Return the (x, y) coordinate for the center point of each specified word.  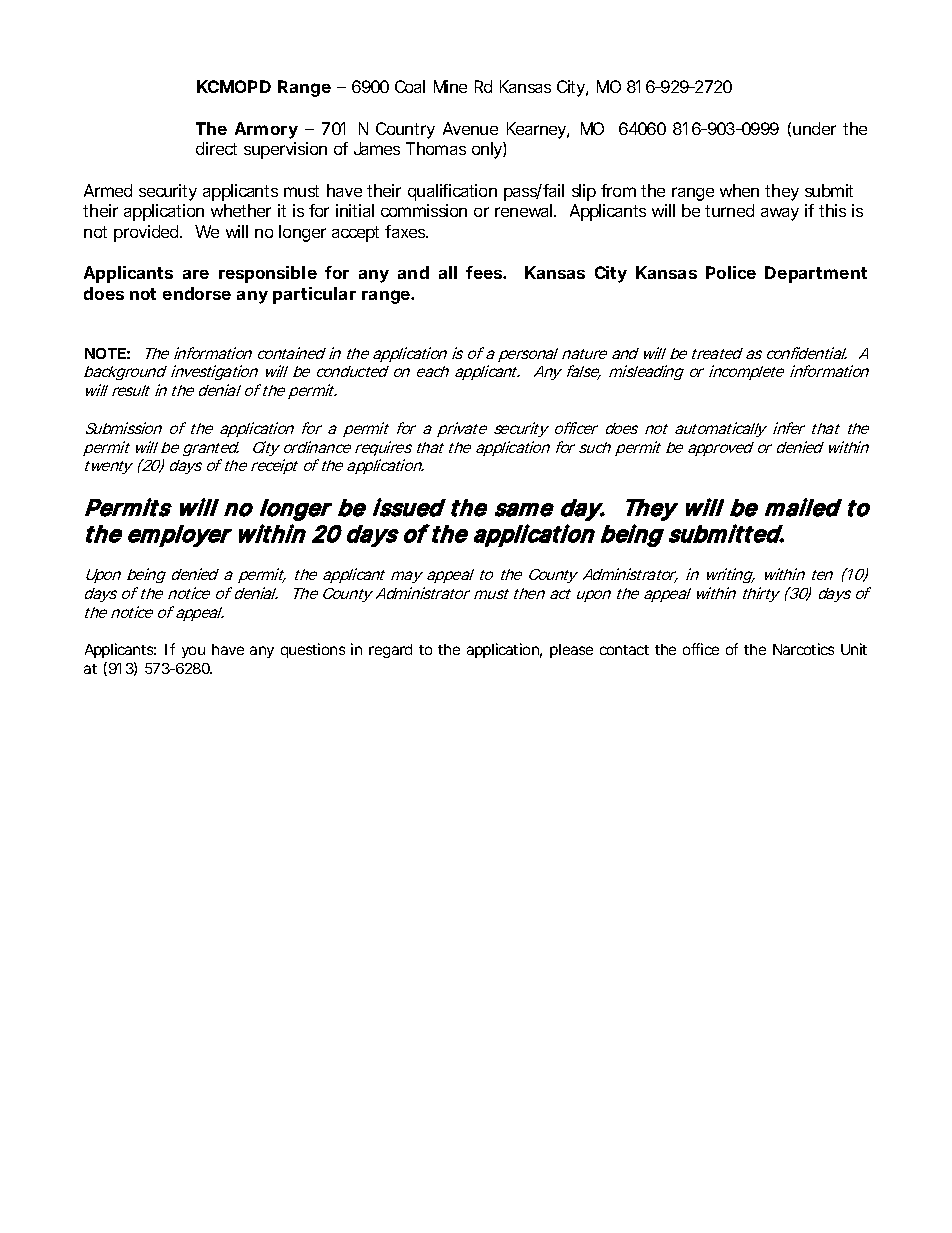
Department (816, 274)
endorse (197, 293)
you (193, 652)
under (814, 128)
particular (314, 295)
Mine (450, 86)
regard (390, 651)
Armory (266, 130)
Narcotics (803, 649)
